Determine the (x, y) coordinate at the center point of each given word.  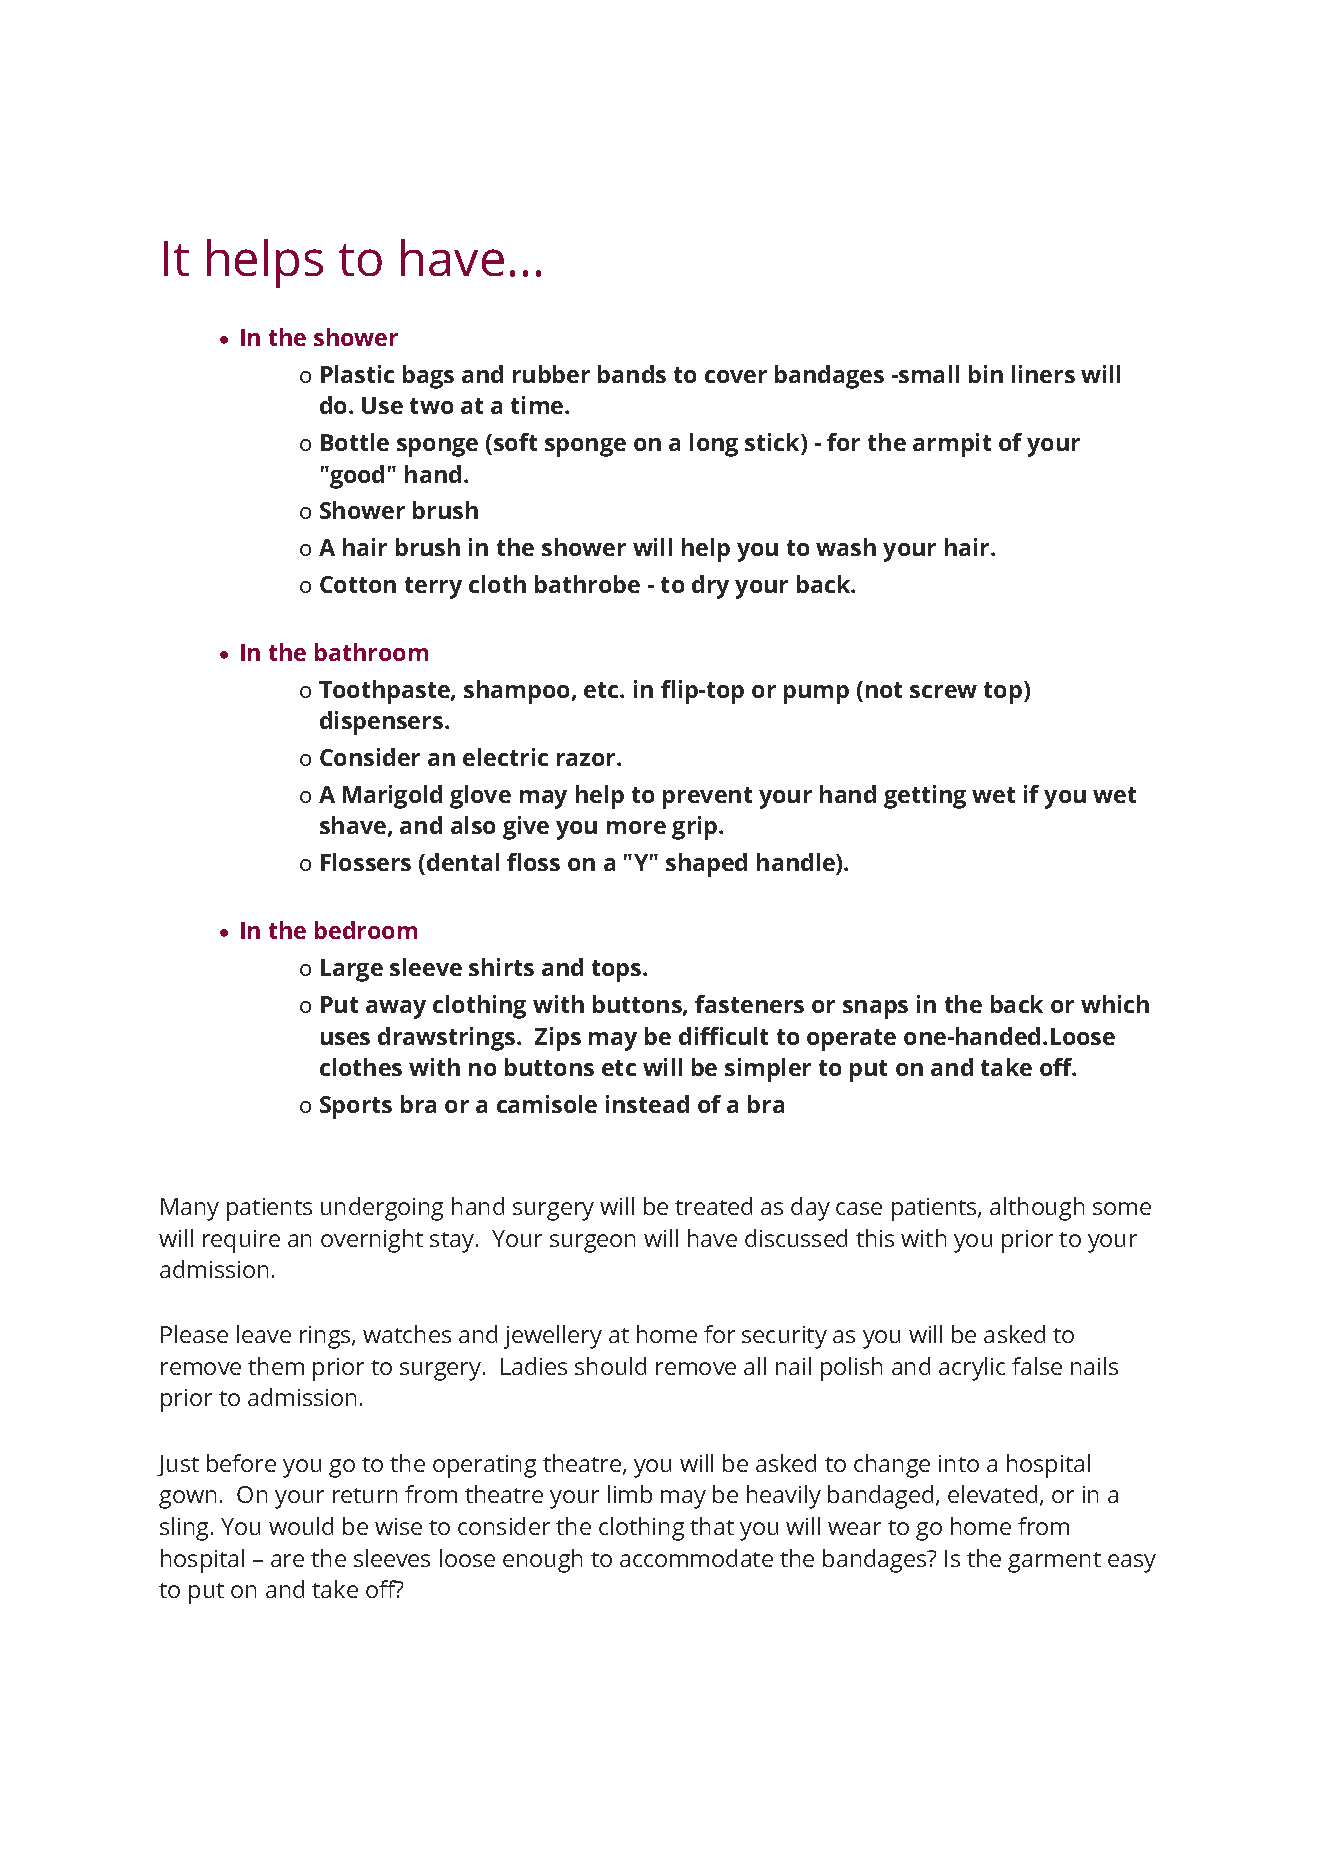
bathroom (371, 652)
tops (618, 971)
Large (352, 970)
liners (1043, 374)
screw (943, 691)
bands (632, 374)
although (1037, 1209)
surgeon (592, 1243)
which (1115, 1004)
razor (587, 759)
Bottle (355, 442)
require (241, 1241)
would (301, 1526)
